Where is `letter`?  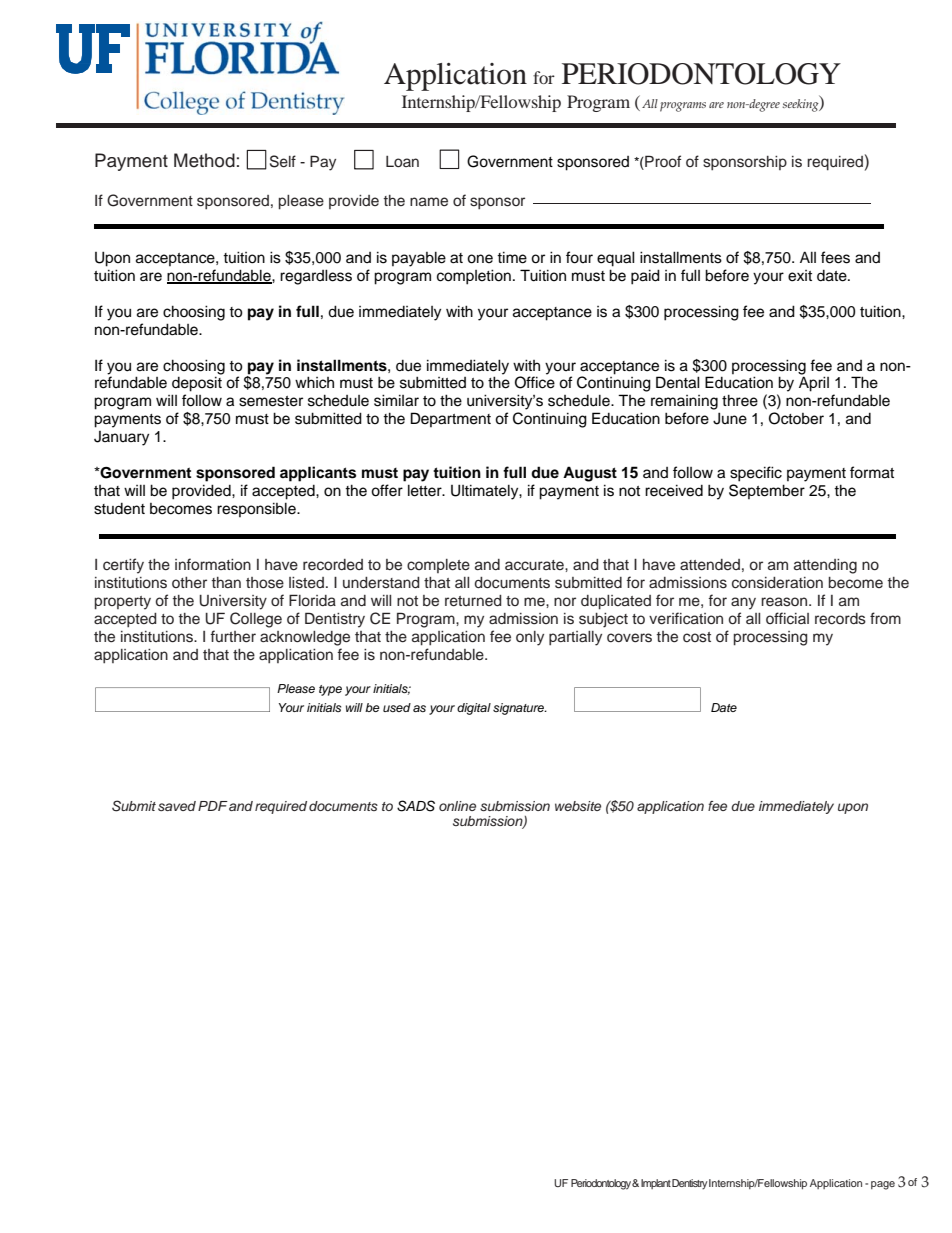 letter is located at coordinates (426, 490).
